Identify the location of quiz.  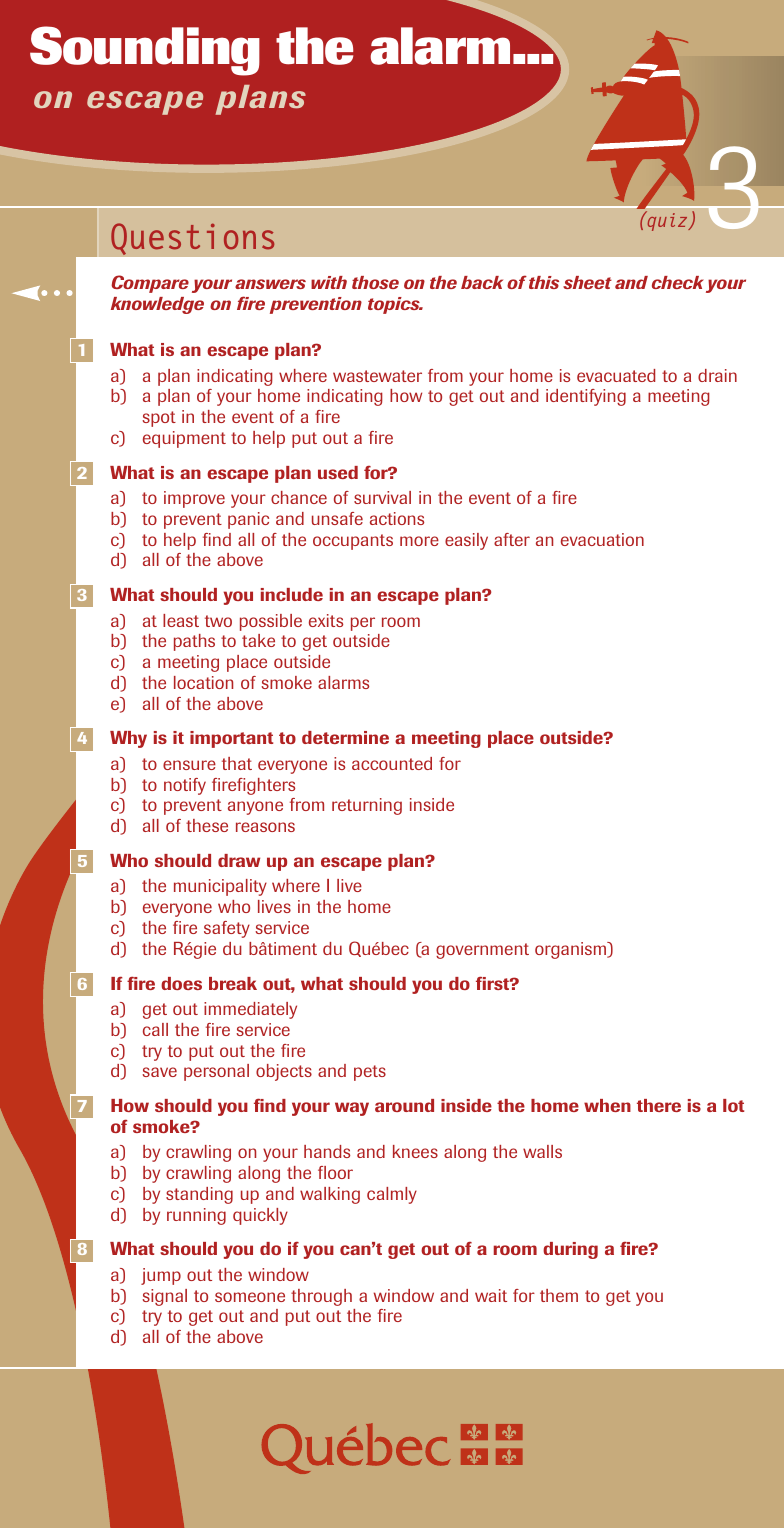
(667, 221).
